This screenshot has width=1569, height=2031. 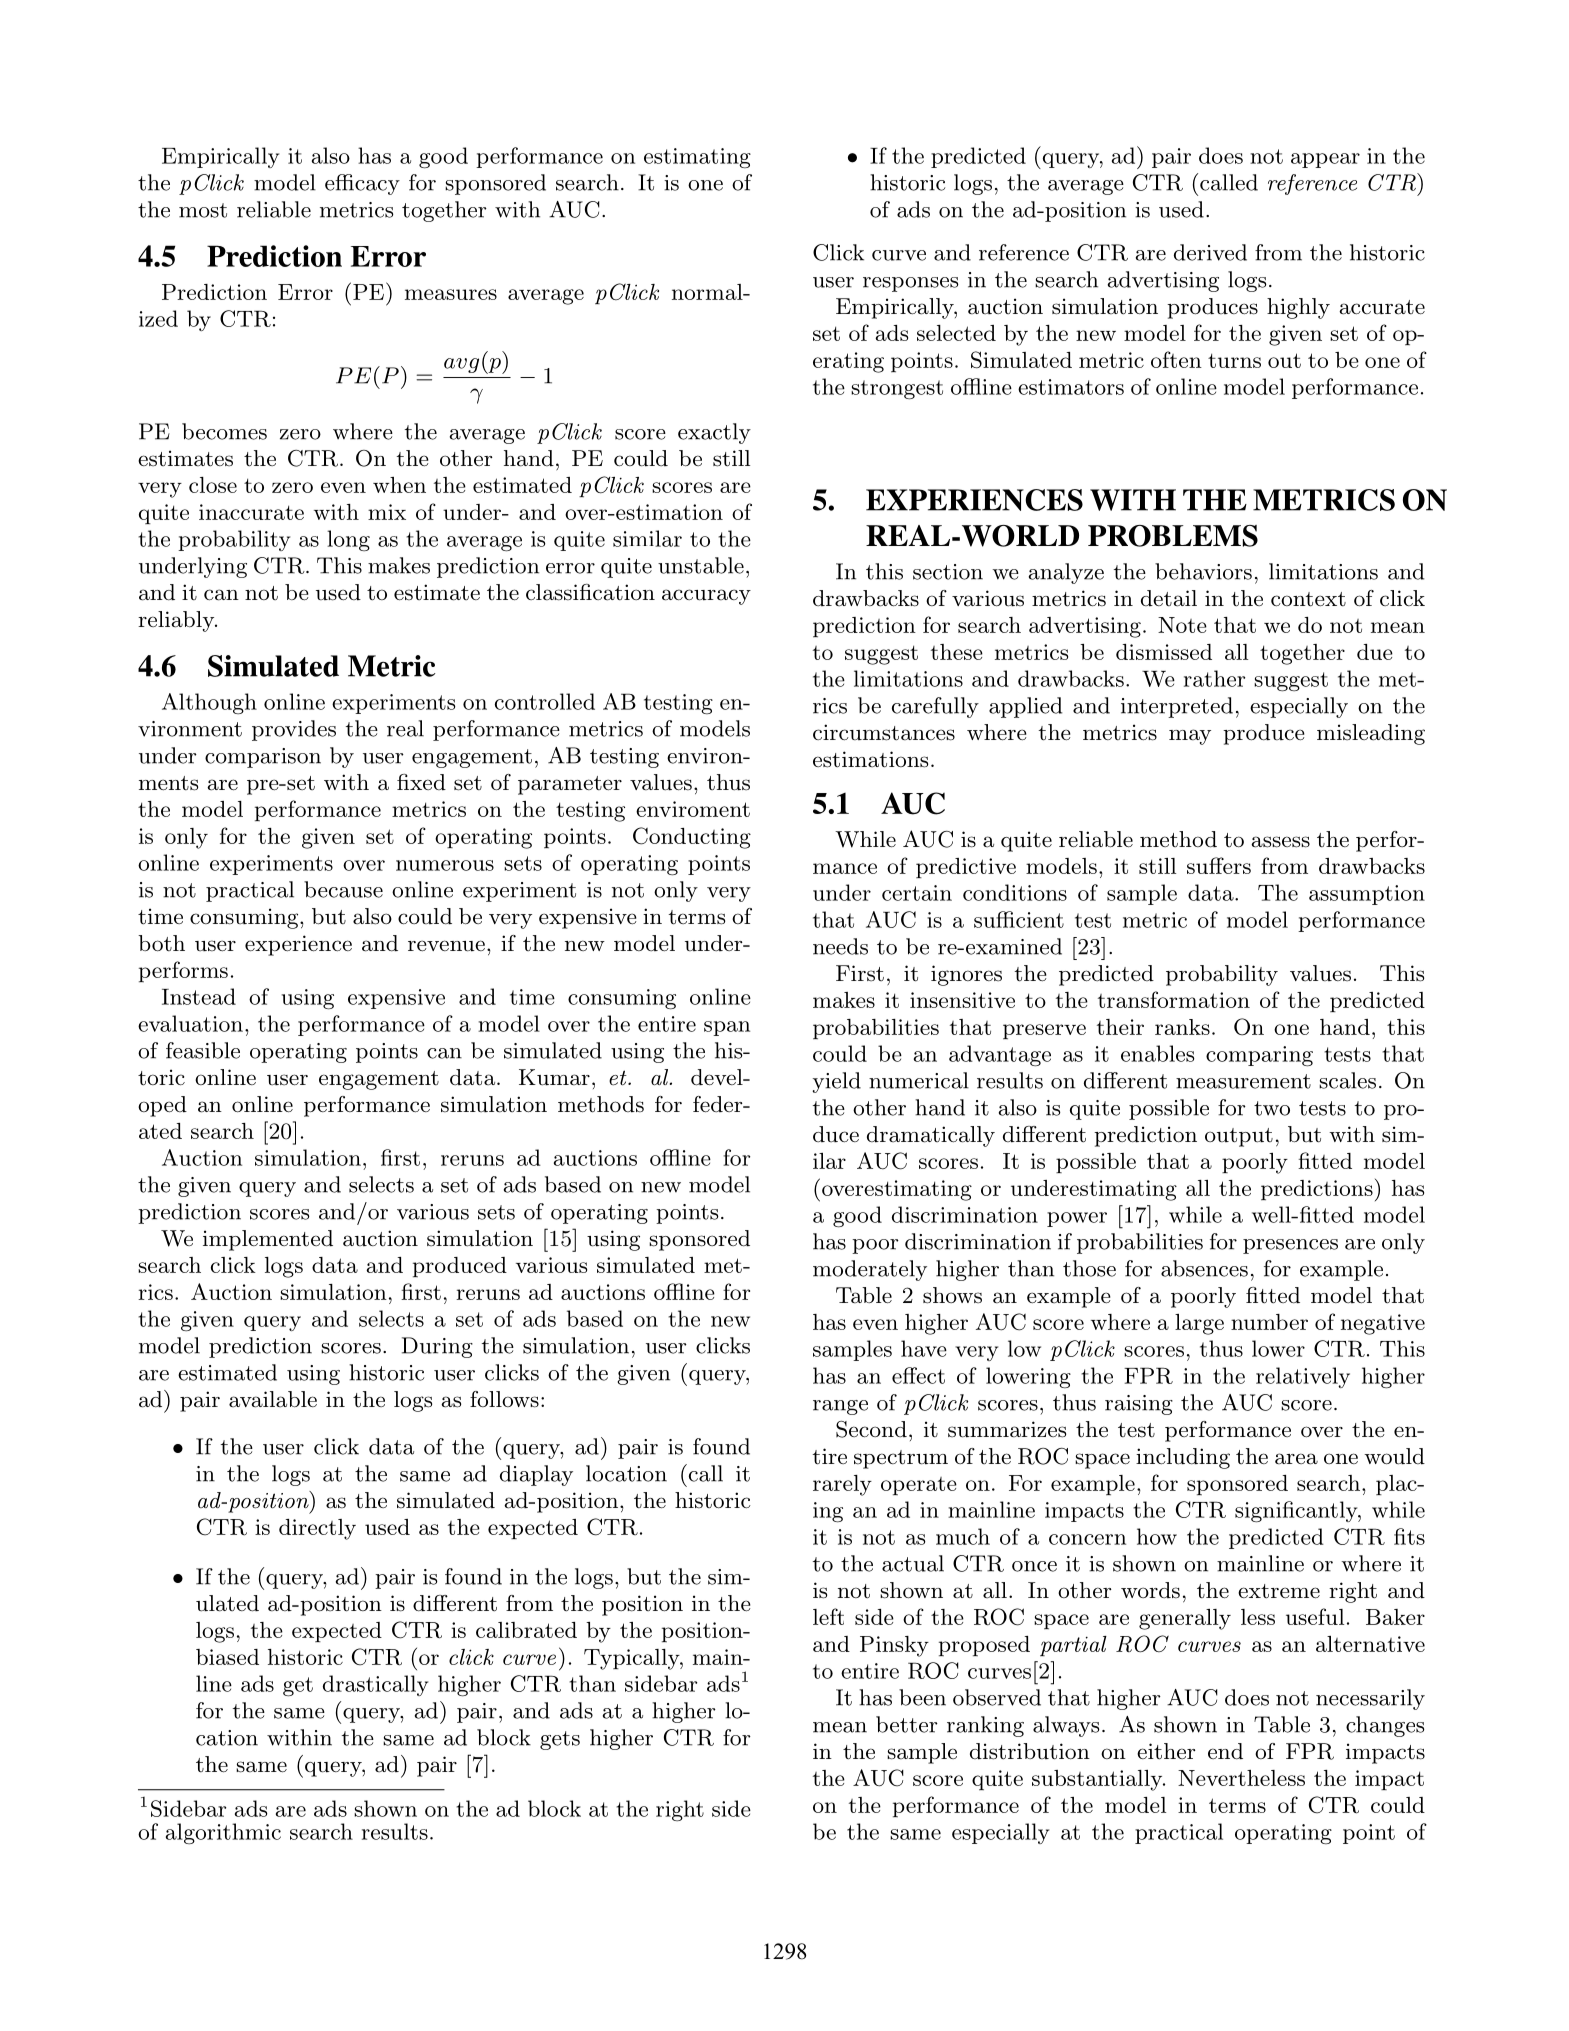 What do you see at coordinates (884, 732) in the screenshot?
I see `circumstances` at bounding box center [884, 732].
